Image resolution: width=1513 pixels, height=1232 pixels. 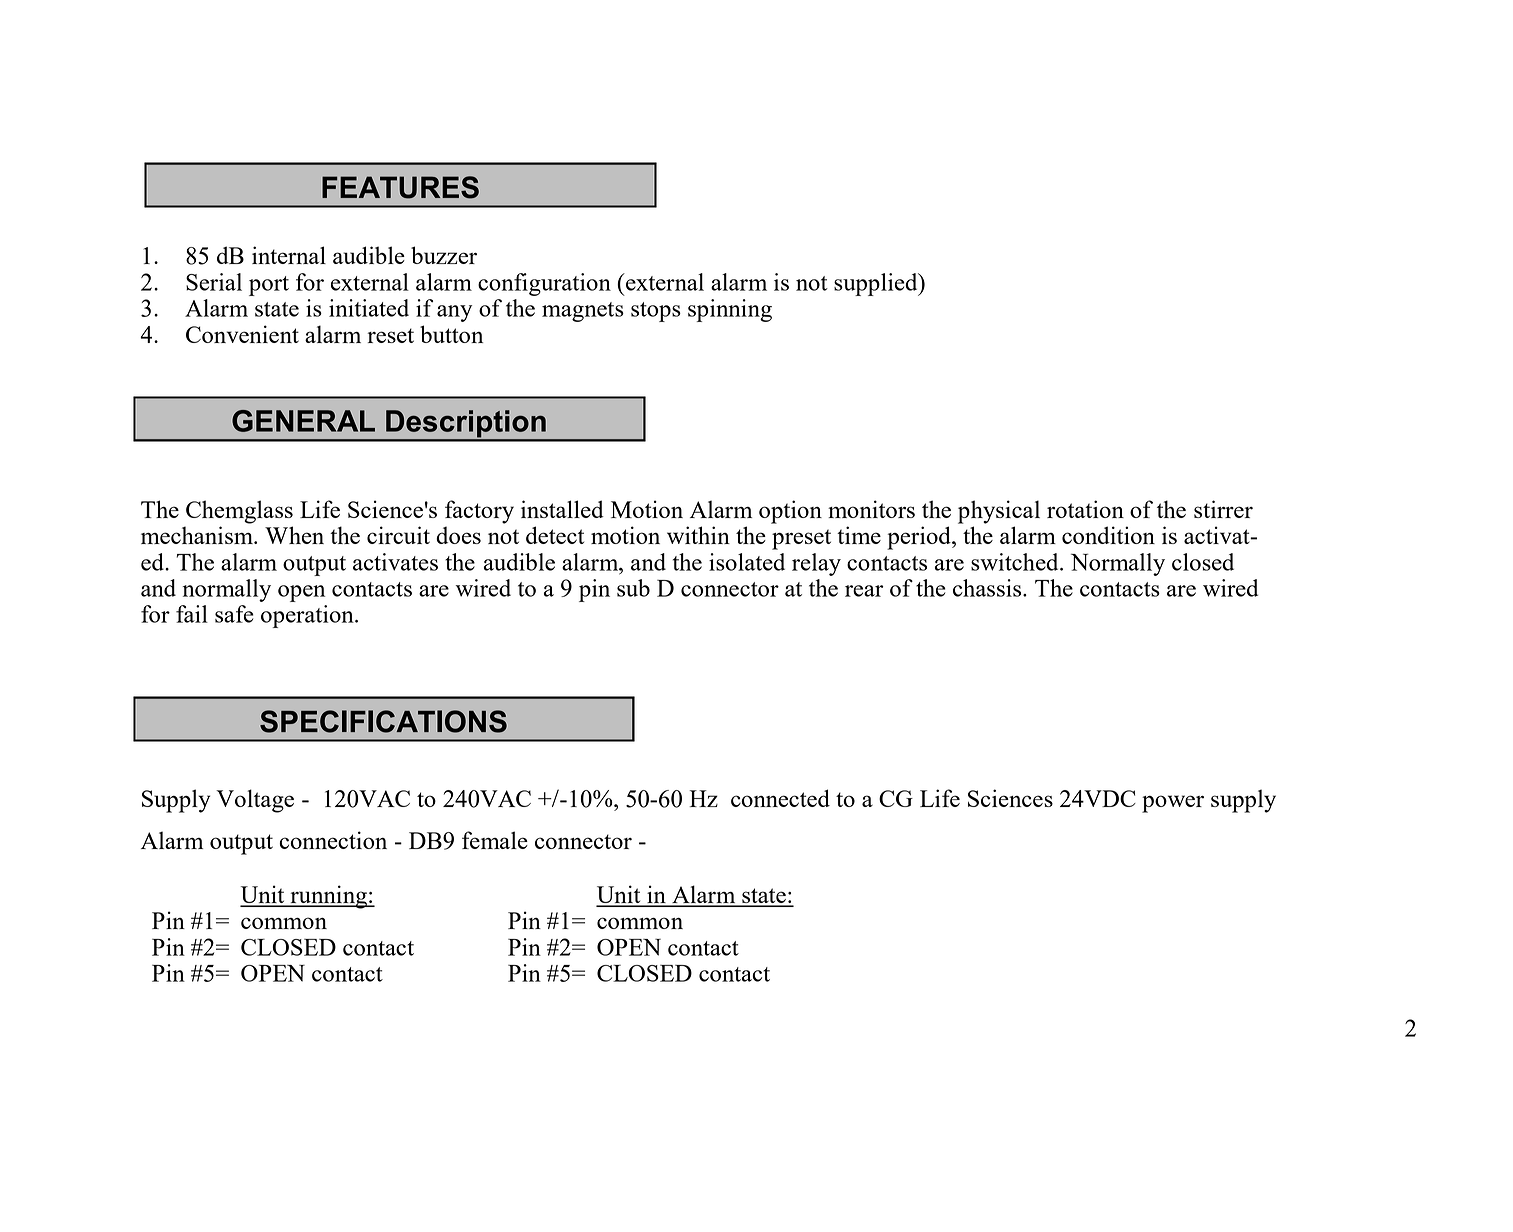 I want to click on running, so click(x=328, y=897).
